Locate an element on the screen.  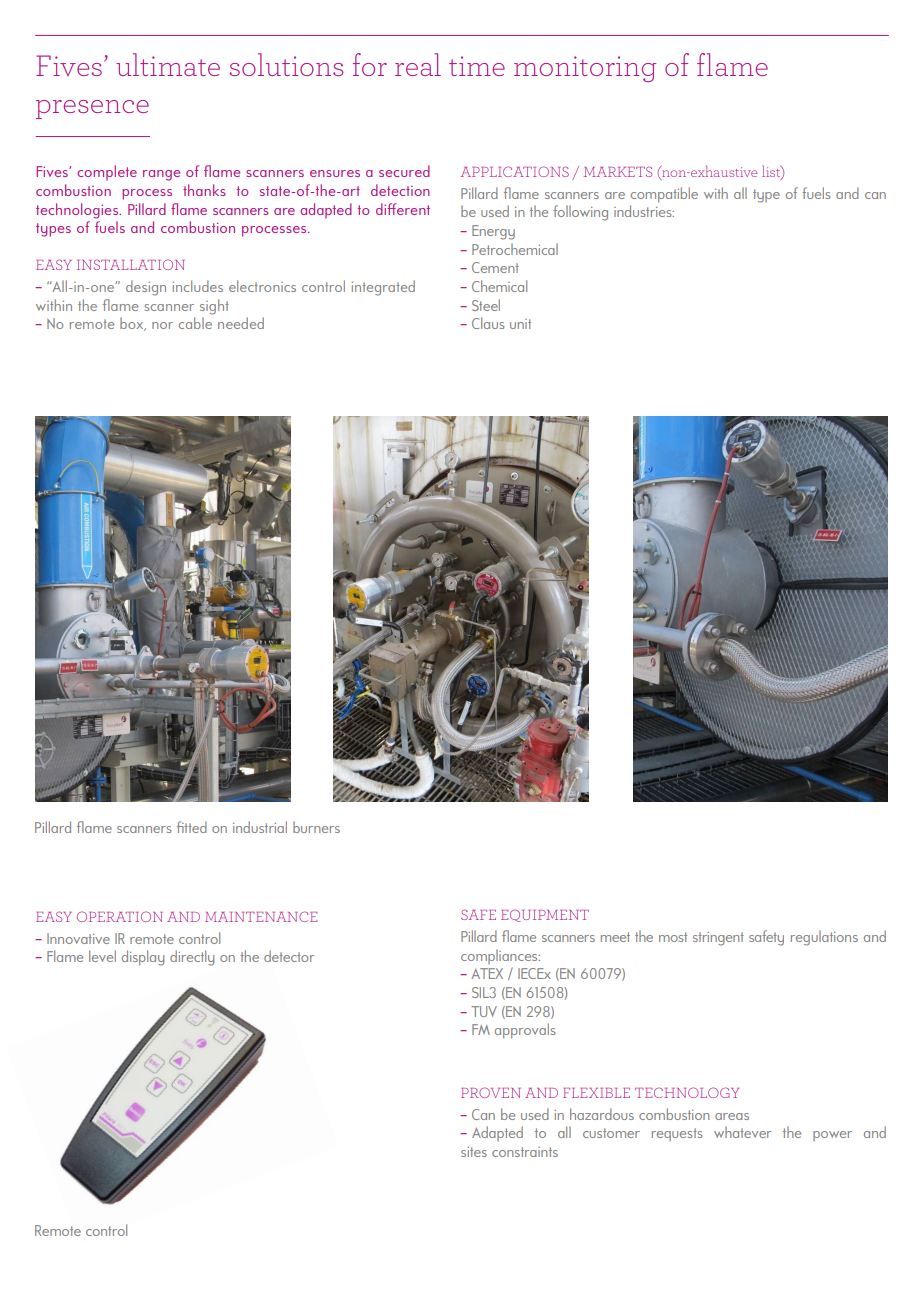
unit is located at coordinates (520, 324).
